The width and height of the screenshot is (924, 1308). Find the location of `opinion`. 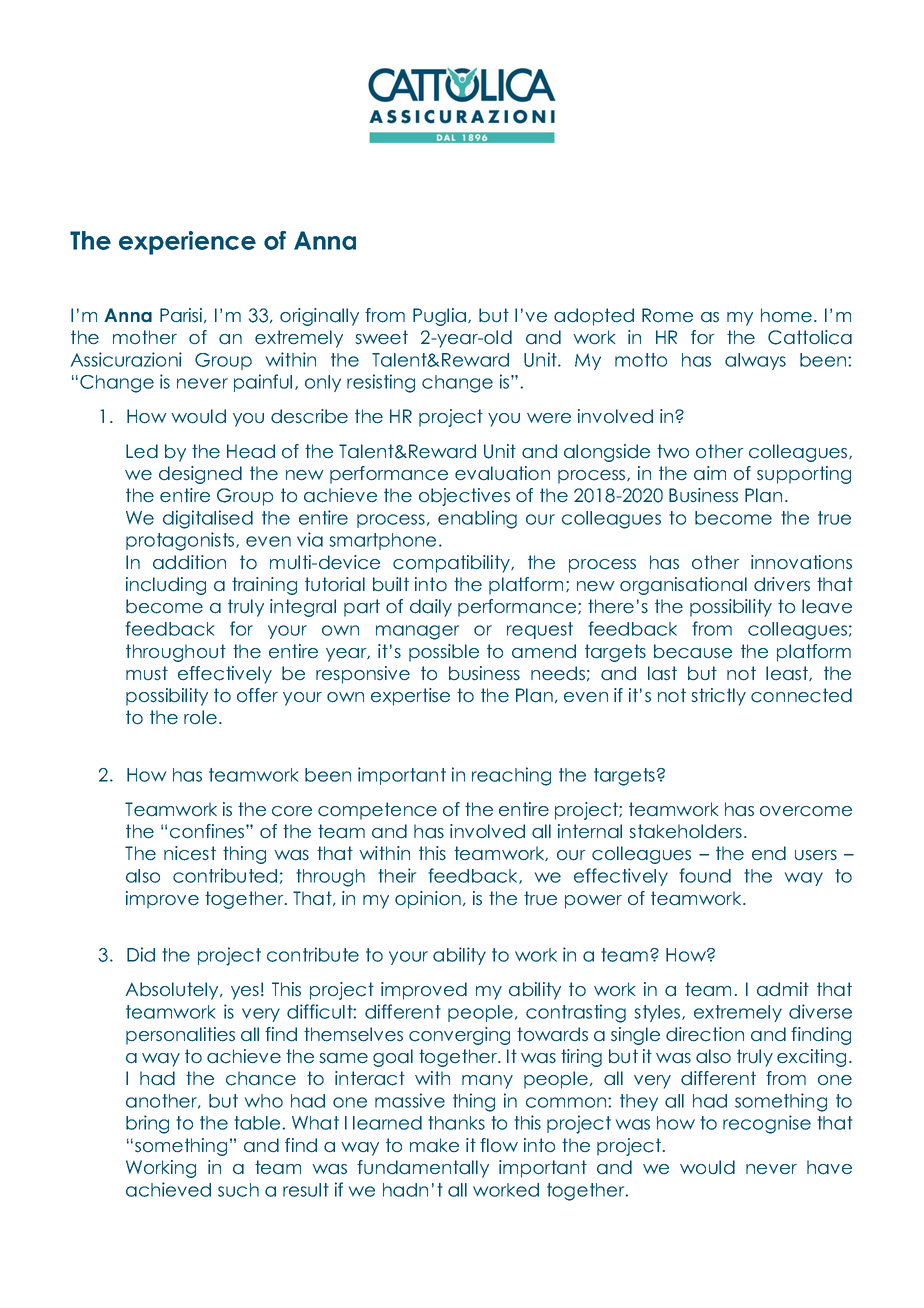

opinion is located at coordinates (428, 900).
